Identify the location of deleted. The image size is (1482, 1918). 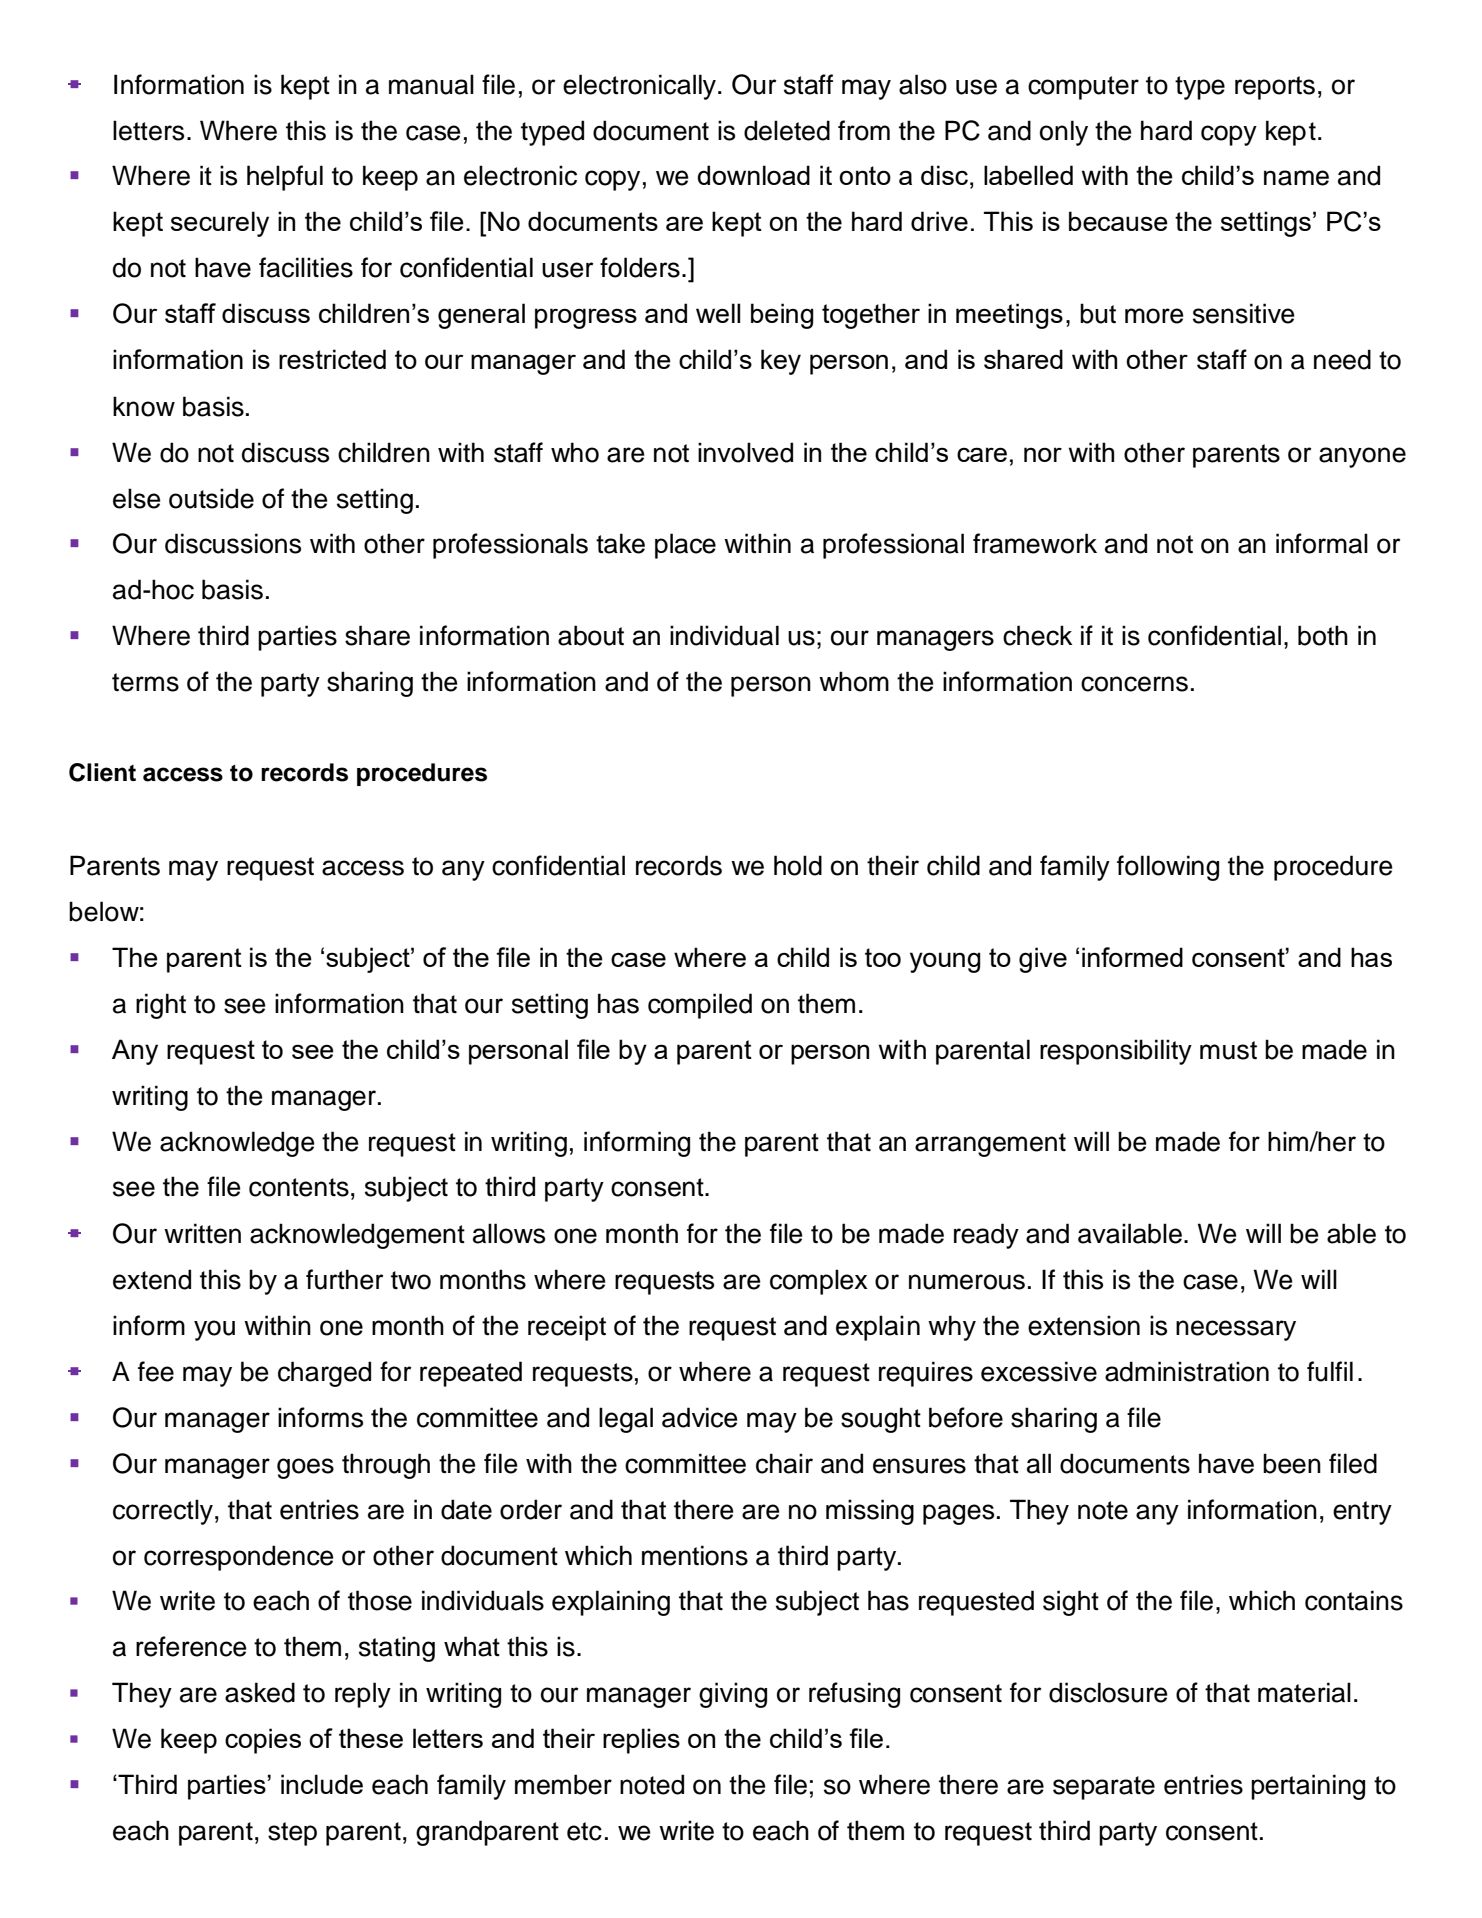
(787, 130).
